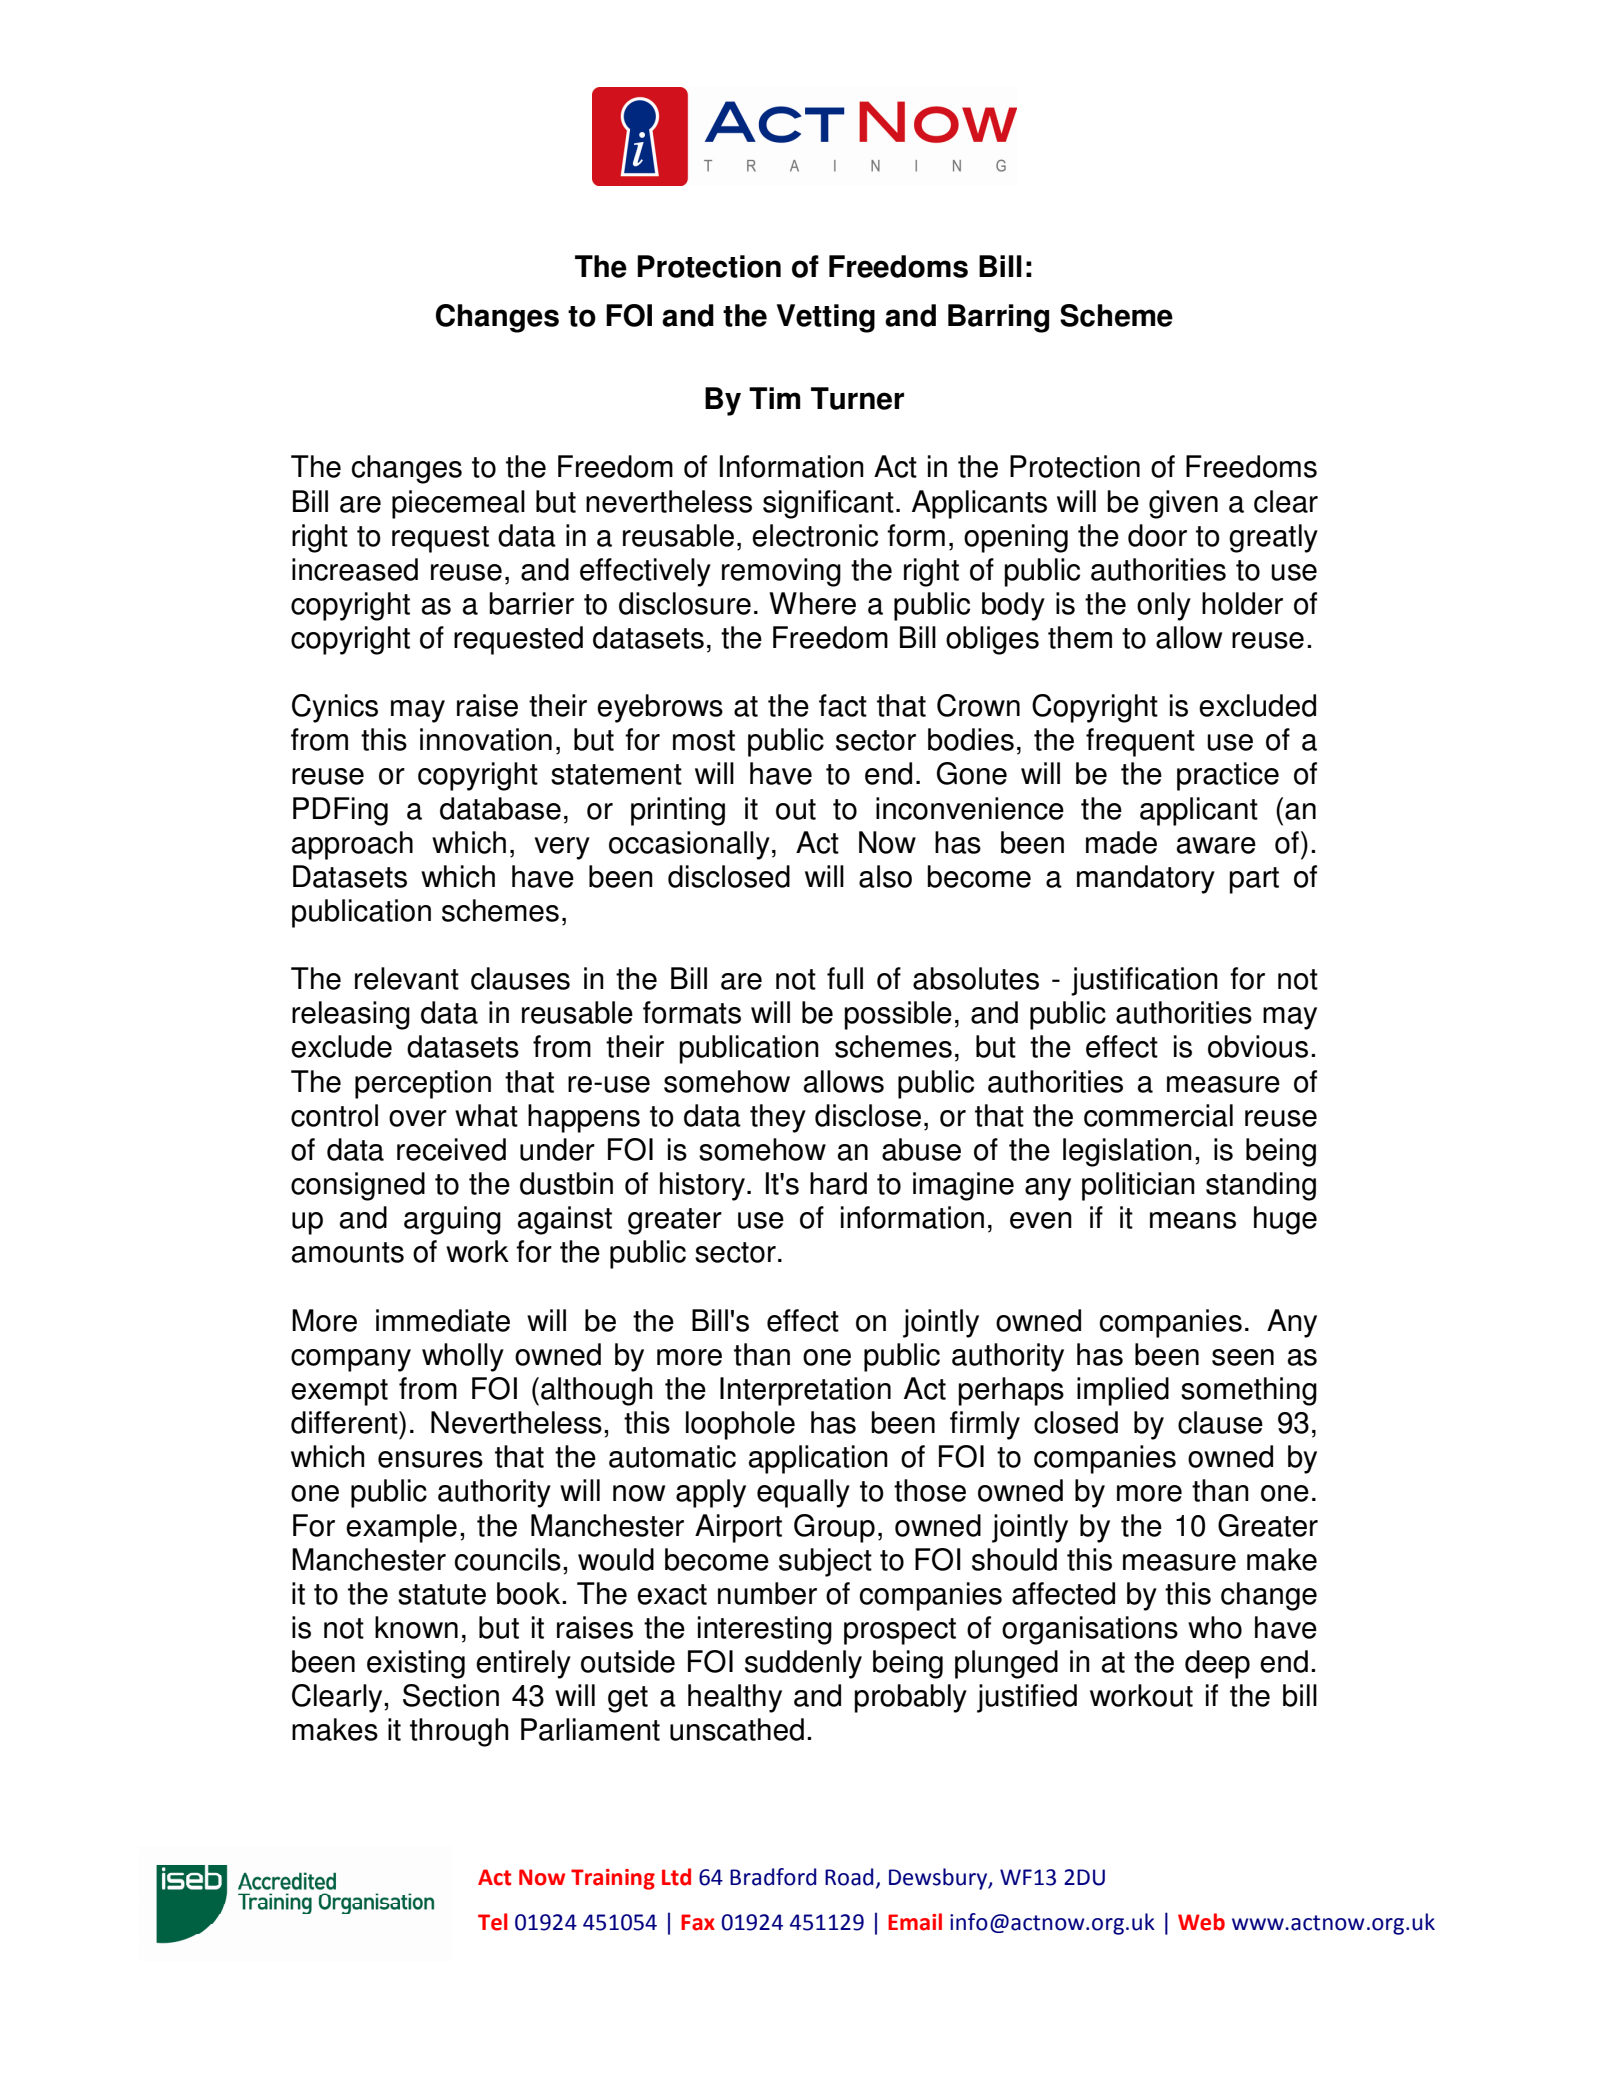 The height and width of the screenshot is (2084, 1610). What do you see at coordinates (1146, 879) in the screenshot?
I see `mandatory` at bounding box center [1146, 879].
